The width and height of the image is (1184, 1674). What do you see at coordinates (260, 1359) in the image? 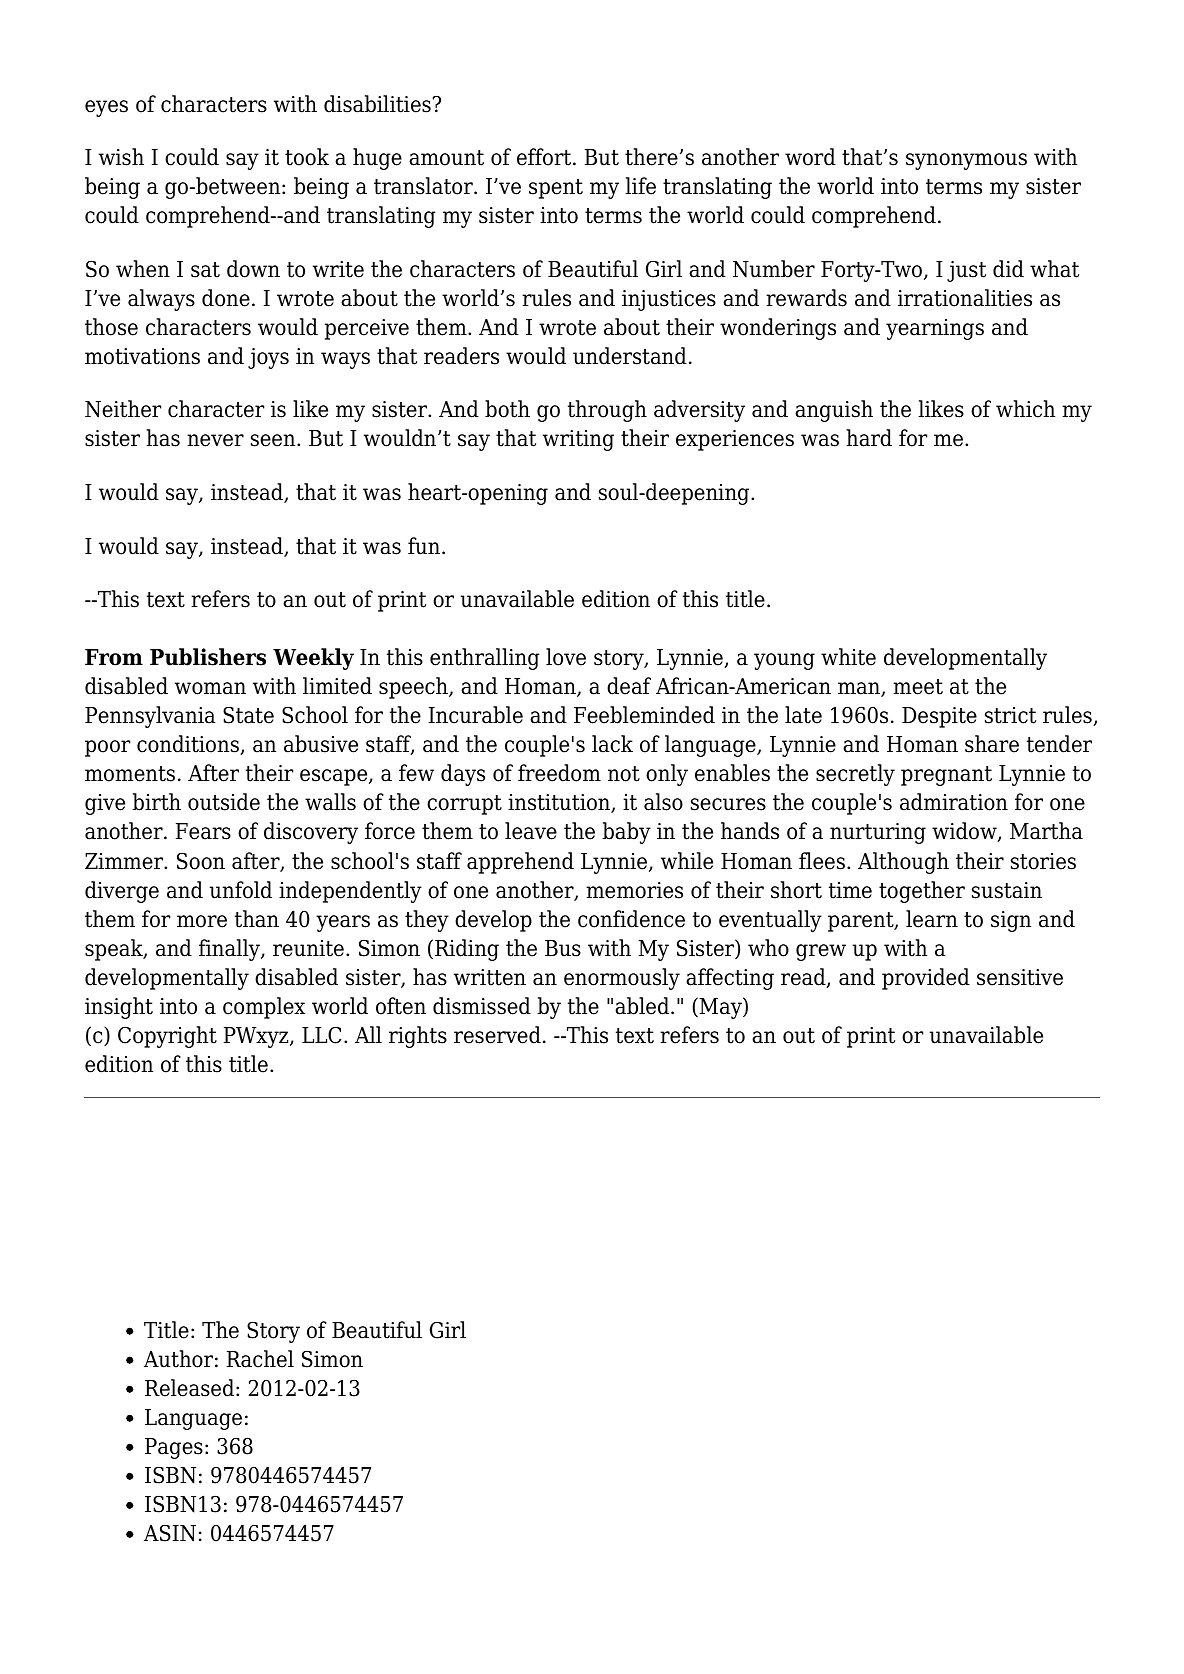
I see `Rachel` at bounding box center [260, 1359].
